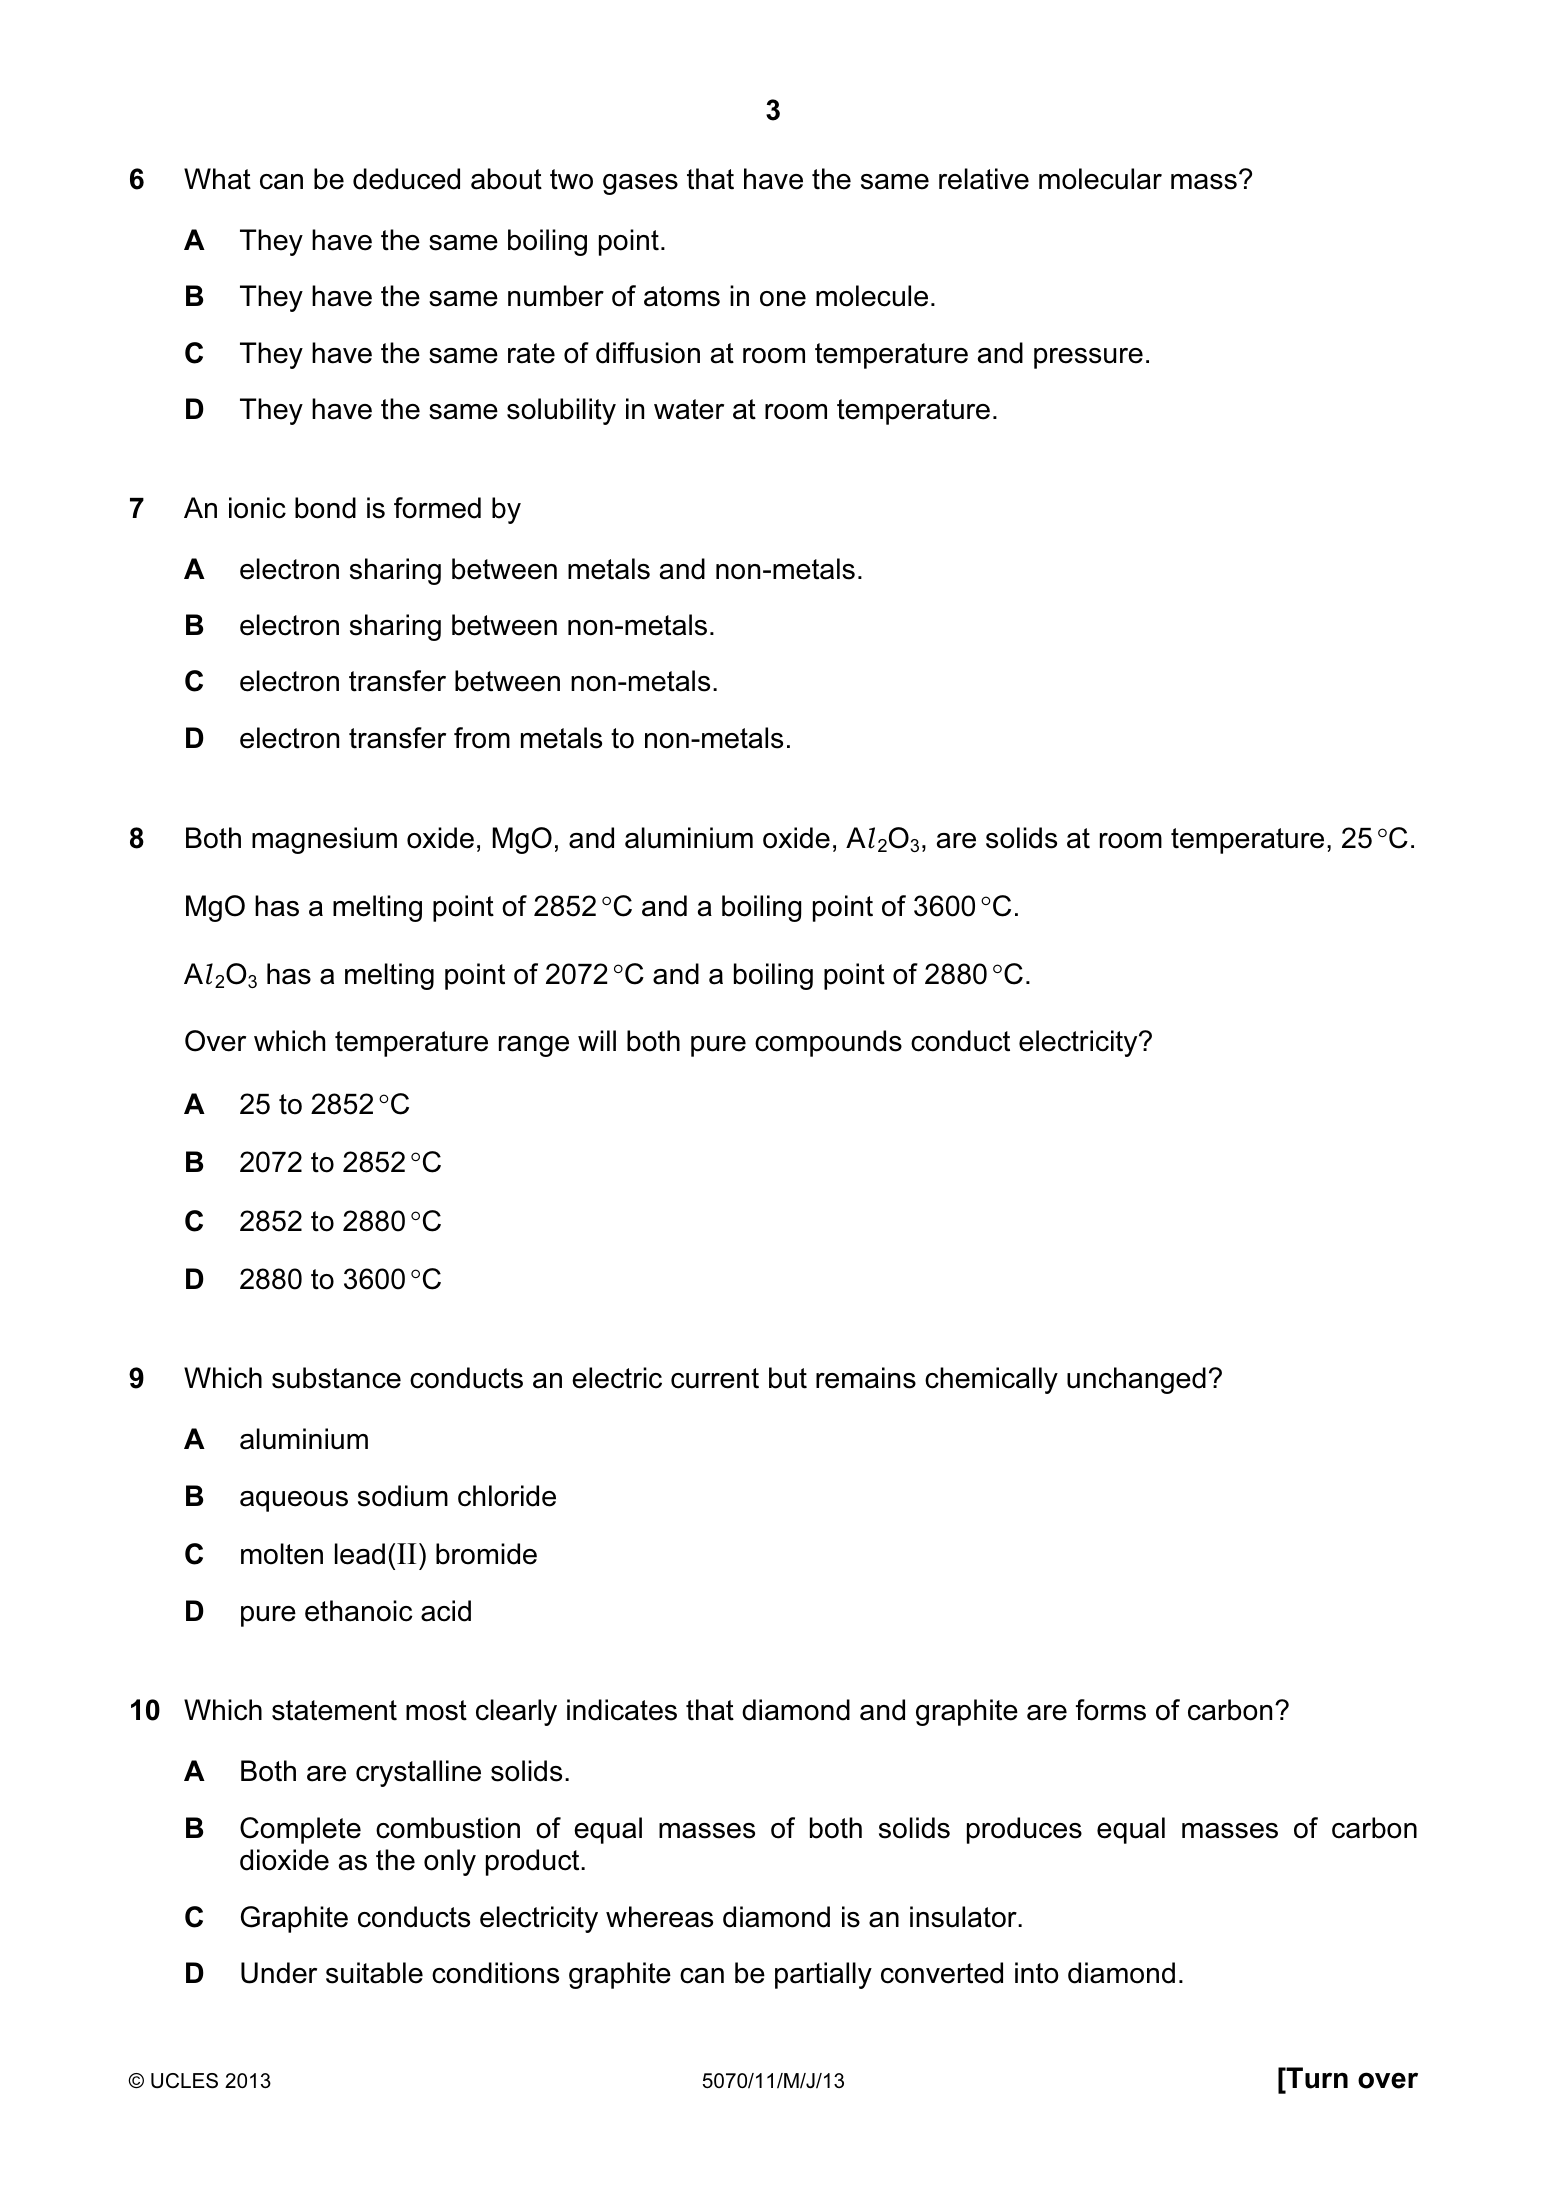  I want to click on will, so click(597, 1040).
